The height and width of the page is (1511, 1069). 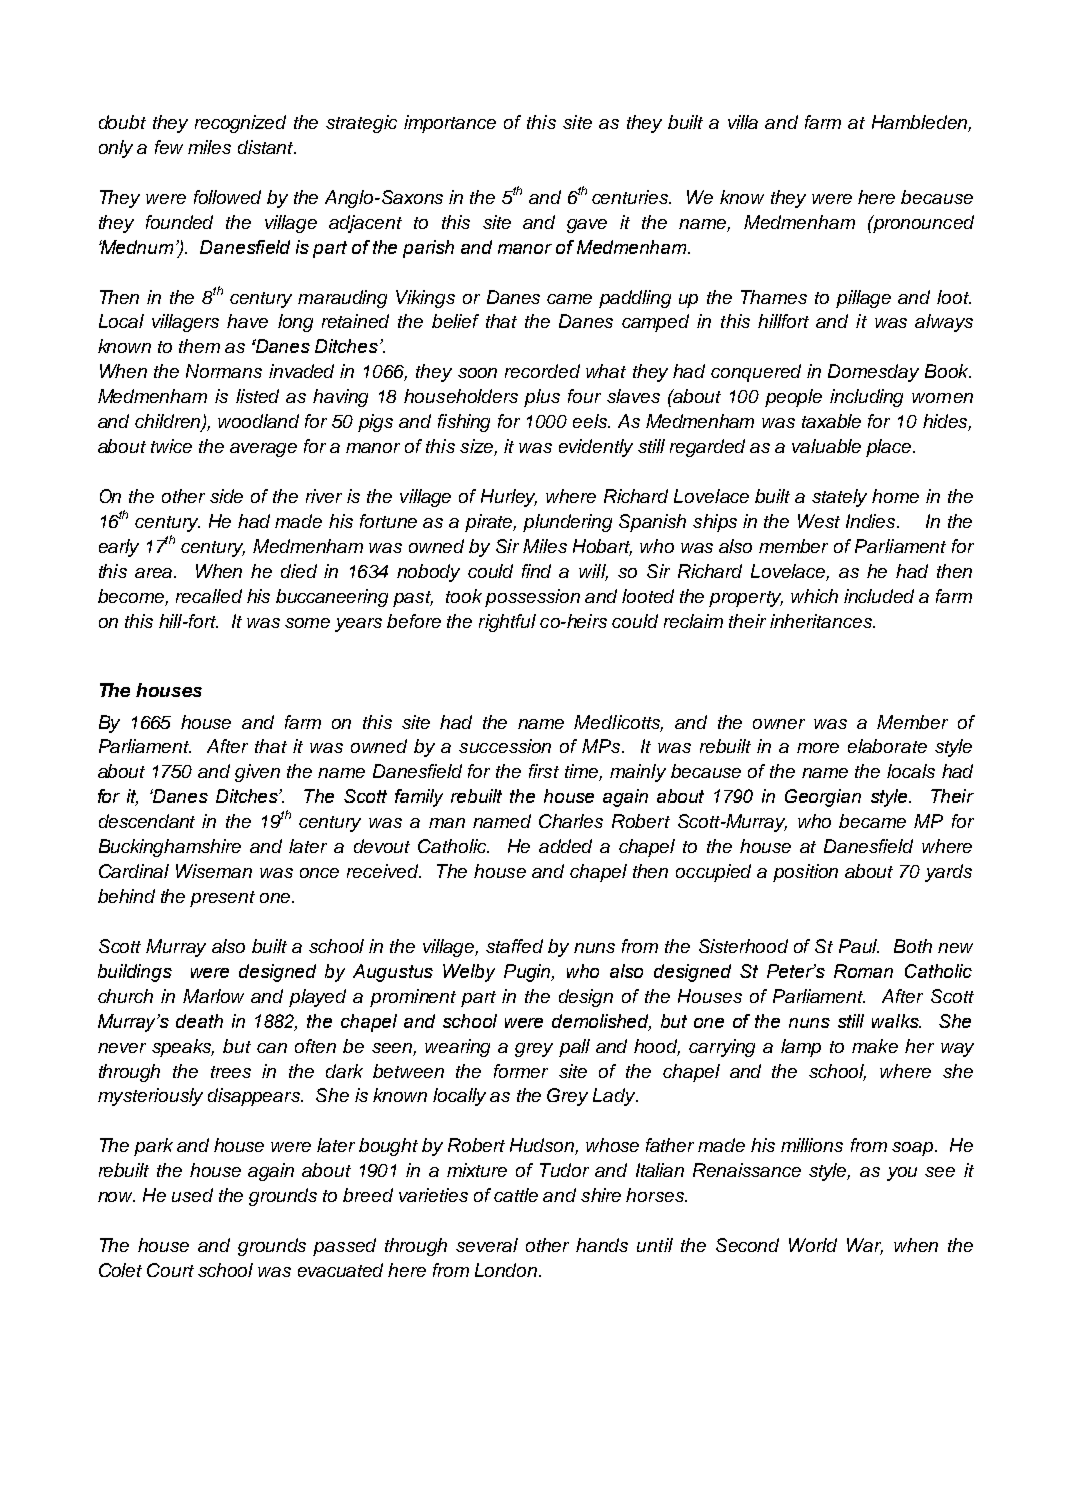 I want to click on pronounced, so click(x=922, y=224).
